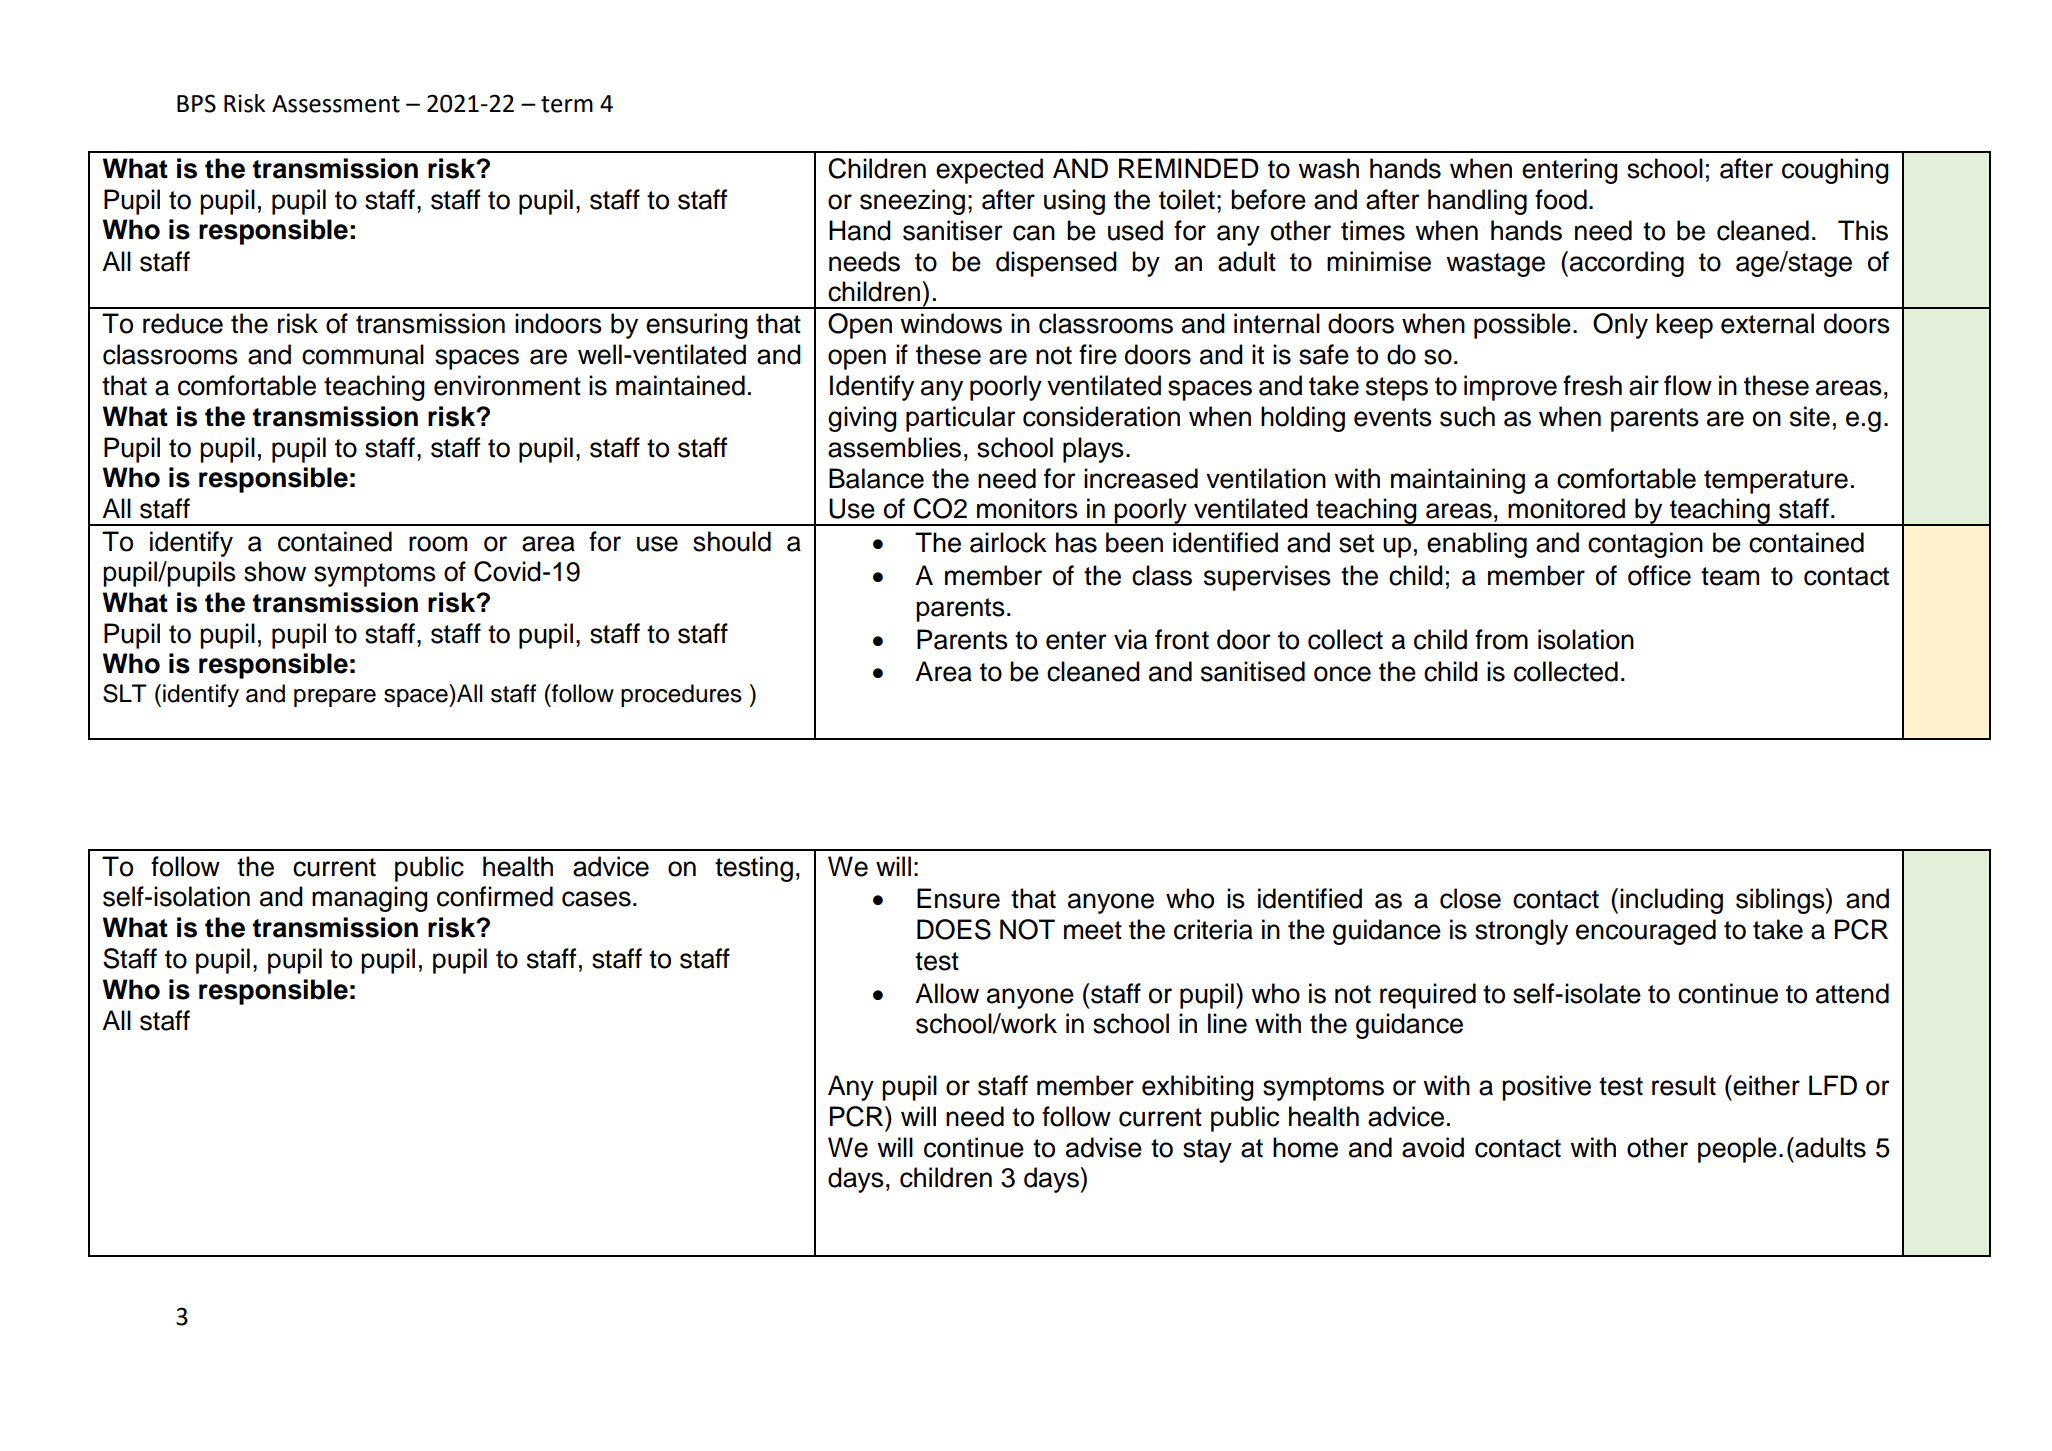 The width and height of the screenshot is (2052, 1451). Describe the element at coordinates (947, 993) in the screenshot. I see `Allow` at that location.
